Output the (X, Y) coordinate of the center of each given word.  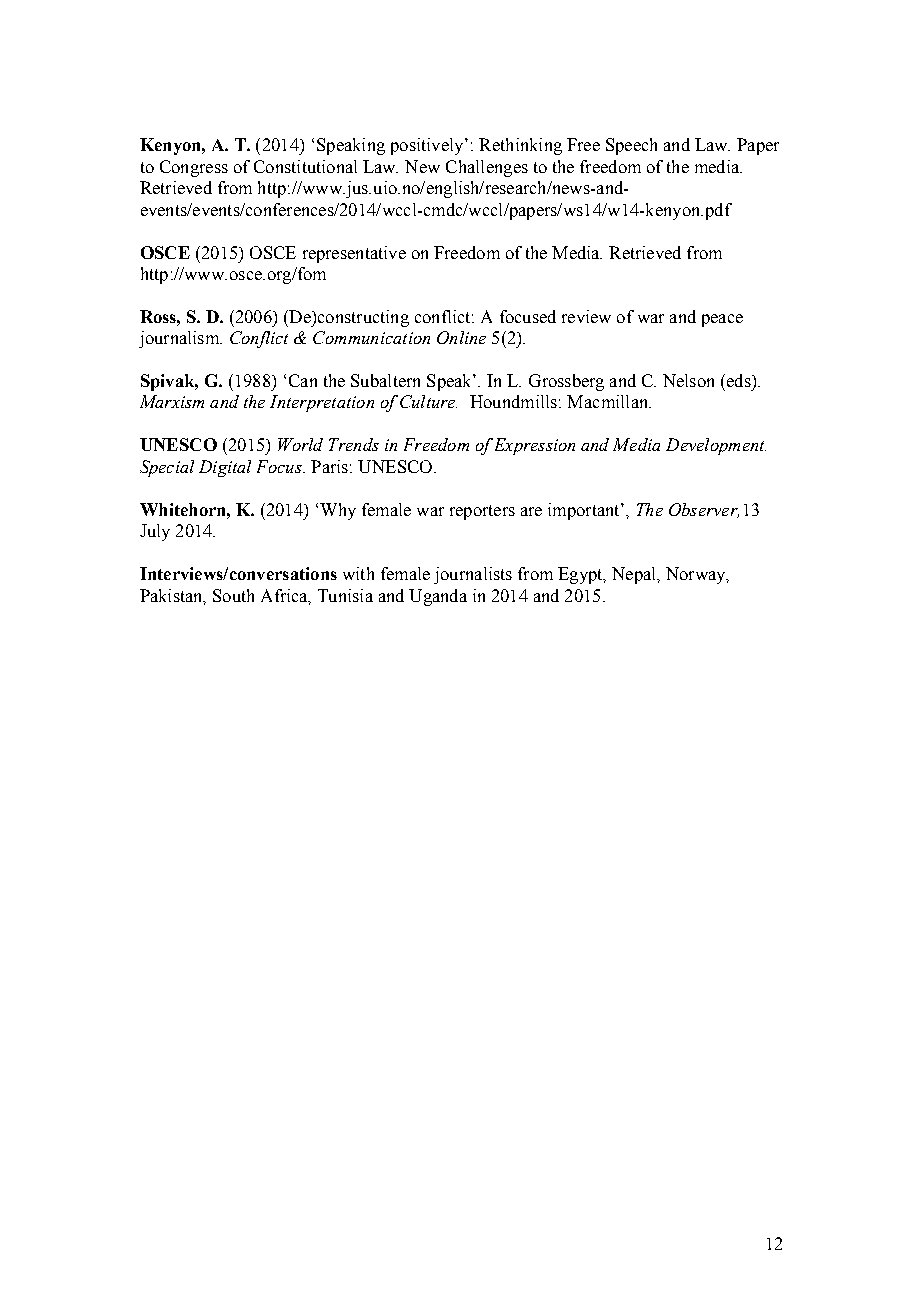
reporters (482, 512)
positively (428, 146)
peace (722, 320)
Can (303, 380)
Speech (631, 146)
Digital (225, 468)
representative (354, 254)
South (233, 595)
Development (716, 446)
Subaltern (385, 380)
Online (461, 337)
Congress (194, 168)
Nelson (688, 380)
